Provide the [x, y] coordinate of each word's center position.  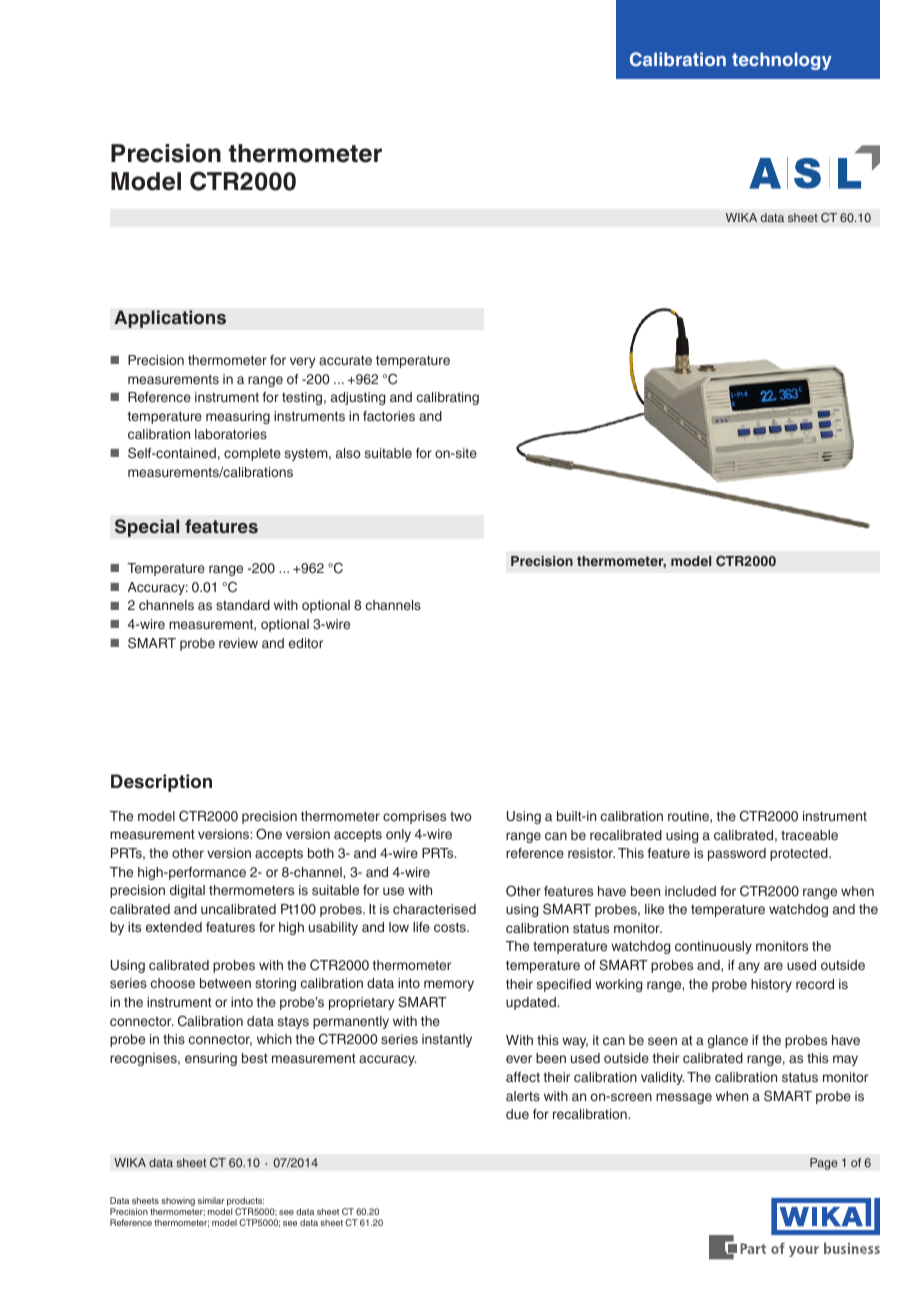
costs [451, 927]
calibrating [447, 398]
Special [147, 528]
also [348, 453]
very [303, 362]
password [737, 854]
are [773, 966]
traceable [809, 835]
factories [389, 416]
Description [161, 783]
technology [782, 61]
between [225, 983]
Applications [170, 319]
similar [211, 1200]
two [461, 816]
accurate [345, 360]
